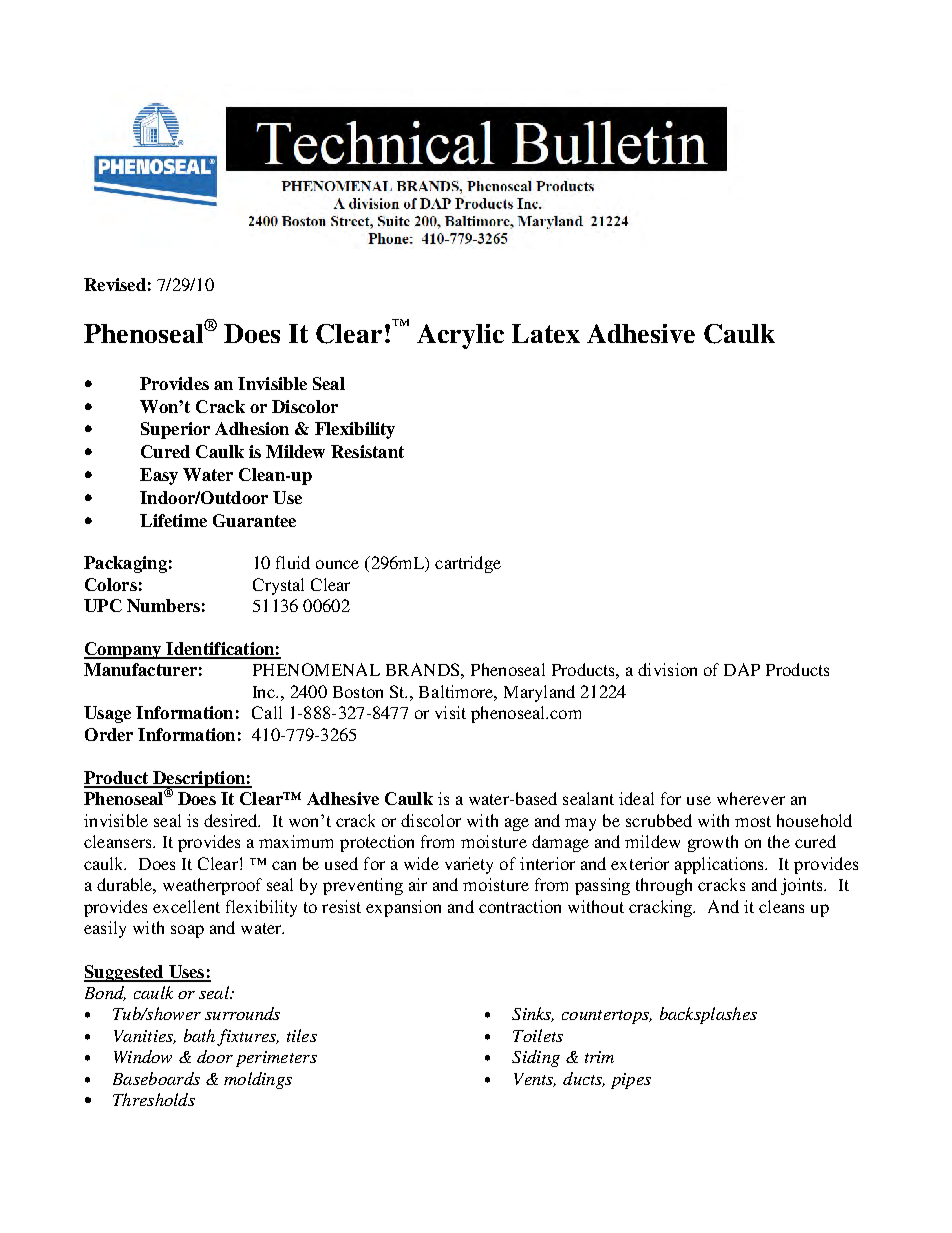 Image resolution: width=952 pixels, height=1233 pixels. What do you see at coordinates (546, 333) in the screenshot?
I see `Latex` at bounding box center [546, 333].
